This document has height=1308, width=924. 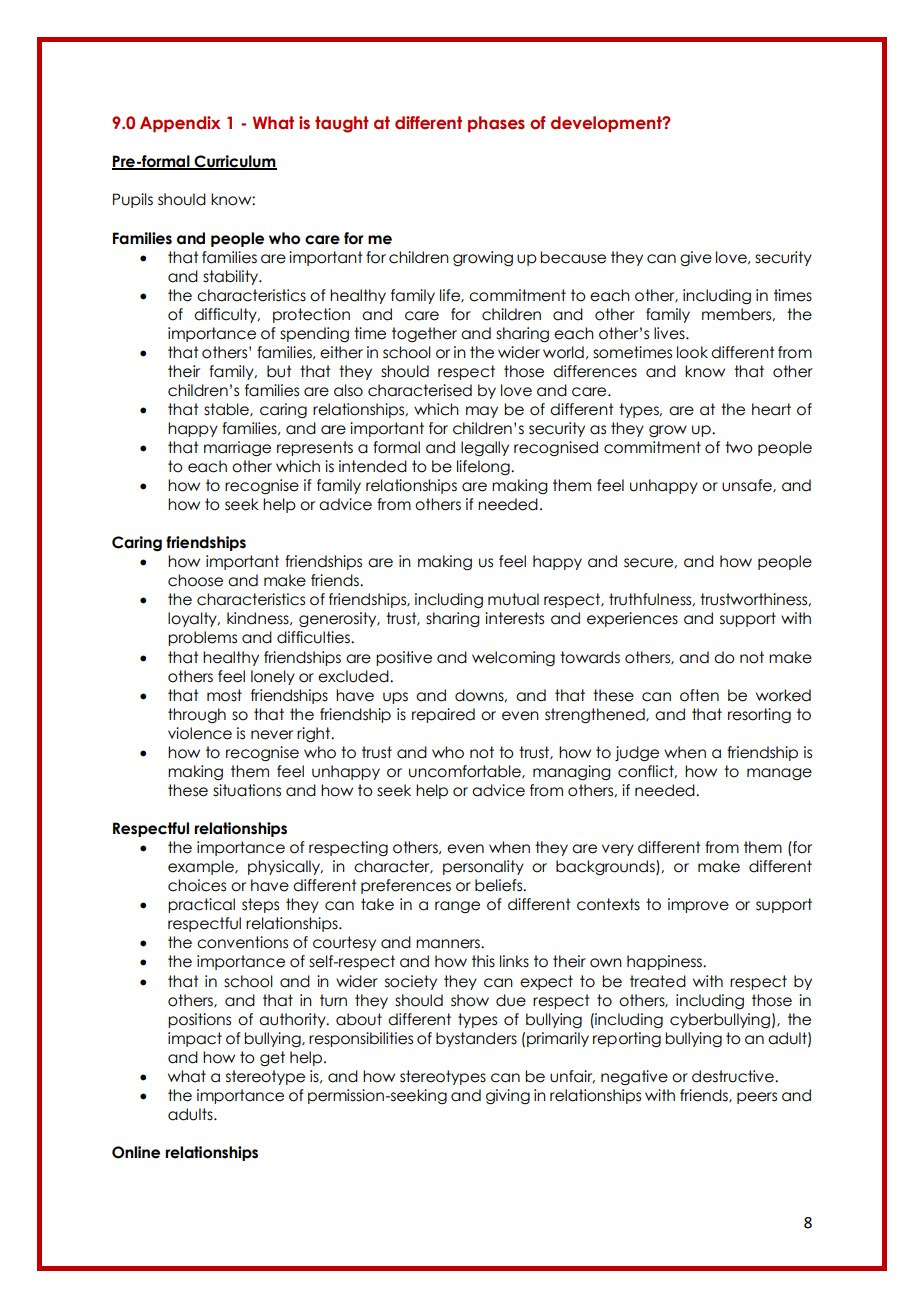 What do you see at coordinates (699, 695) in the document?
I see `often` at bounding box center [699, 695].
